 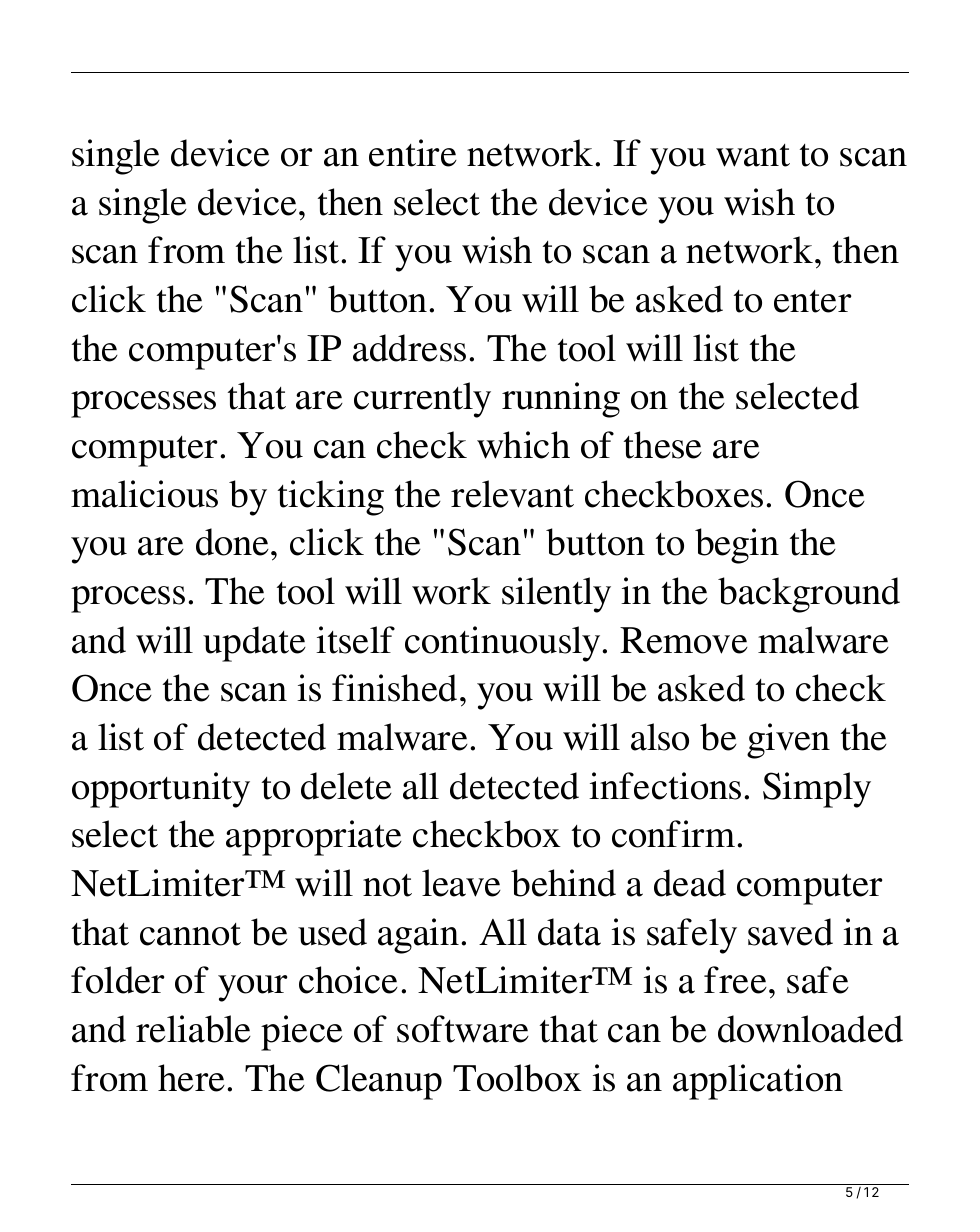 What do you see at coordinates (463, 1029) in the screenshot?
I see `software` at bounding box center [463, 1029].
